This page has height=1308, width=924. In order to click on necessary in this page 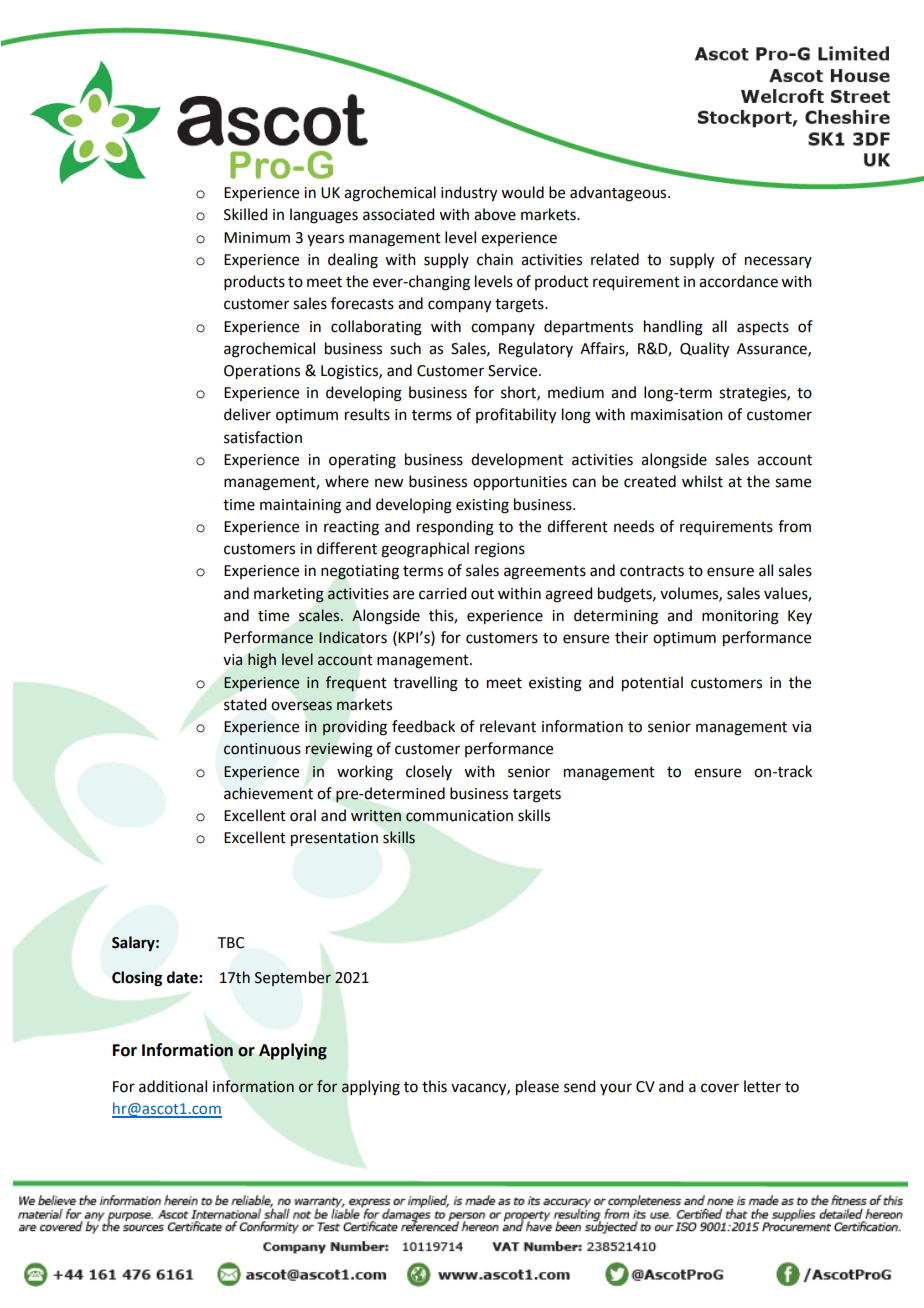, I will do `click(778, 262)`.
